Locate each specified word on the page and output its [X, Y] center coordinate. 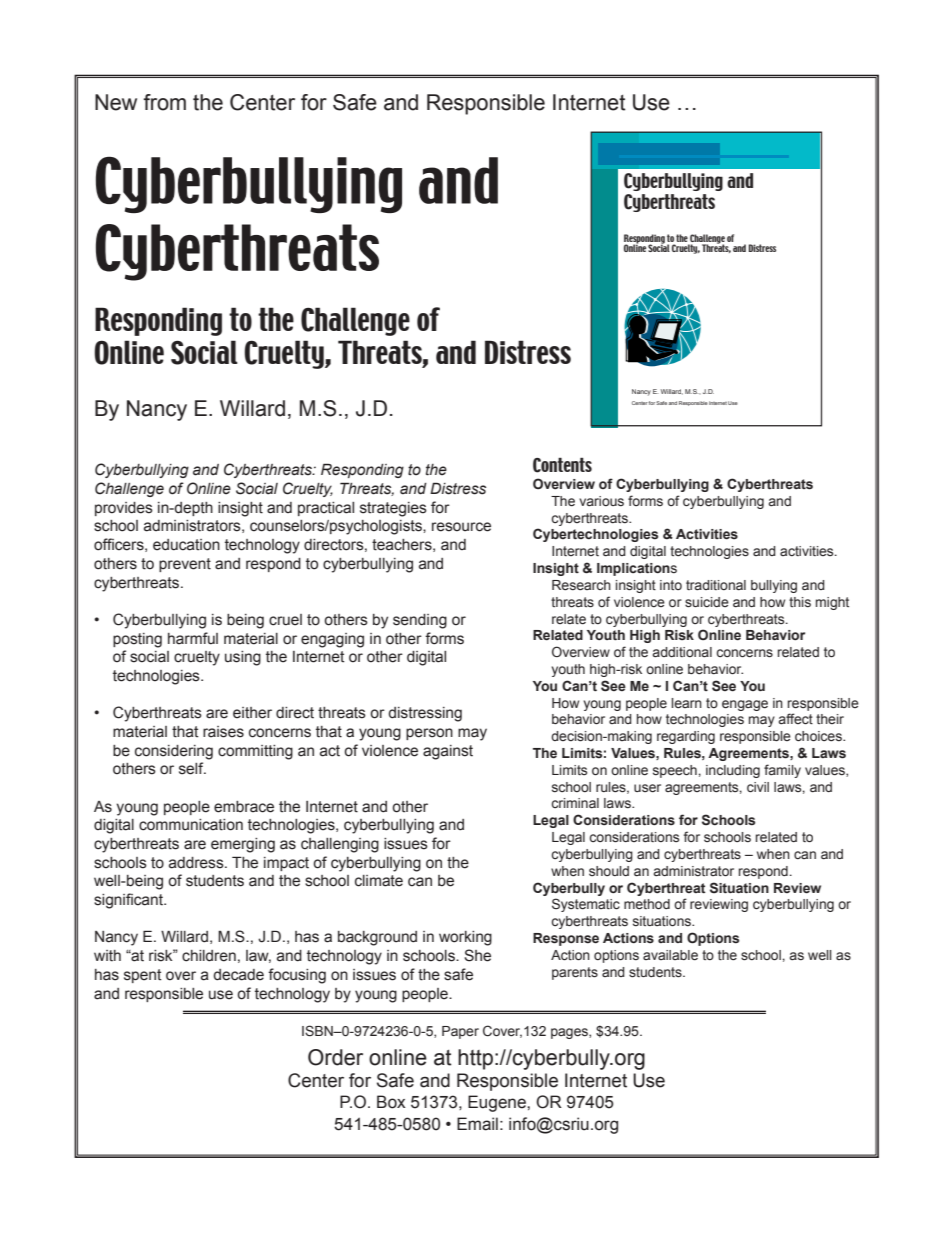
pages [570, 1033]
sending [420, 621]
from [164, 102]
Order [335, 1057]
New [116, 102]
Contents [562, 465]
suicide [707, 602]
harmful [193, 638]
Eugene [498, 1103]
